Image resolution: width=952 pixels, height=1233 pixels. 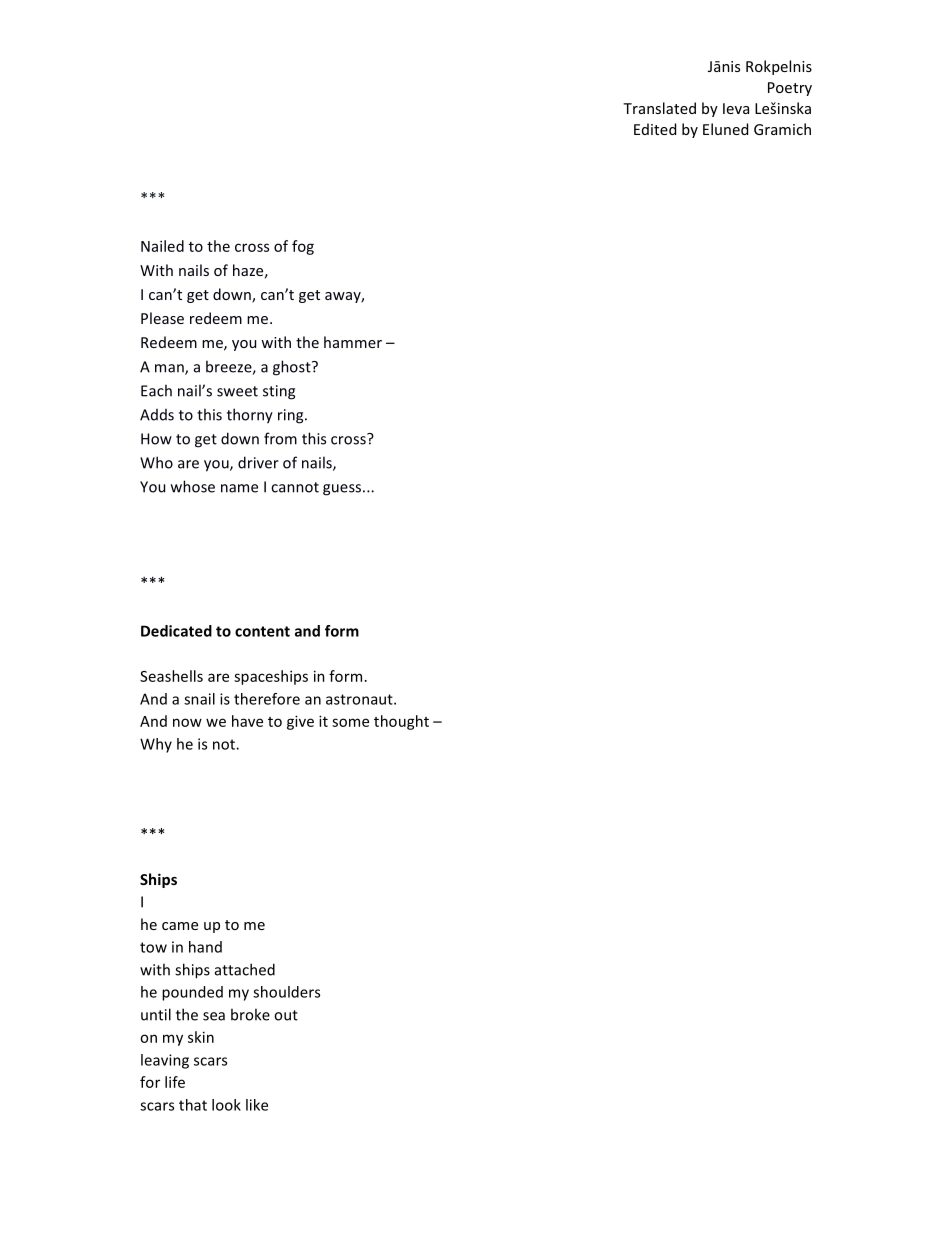 I want to click on thought, so click(x=401, y=722).
